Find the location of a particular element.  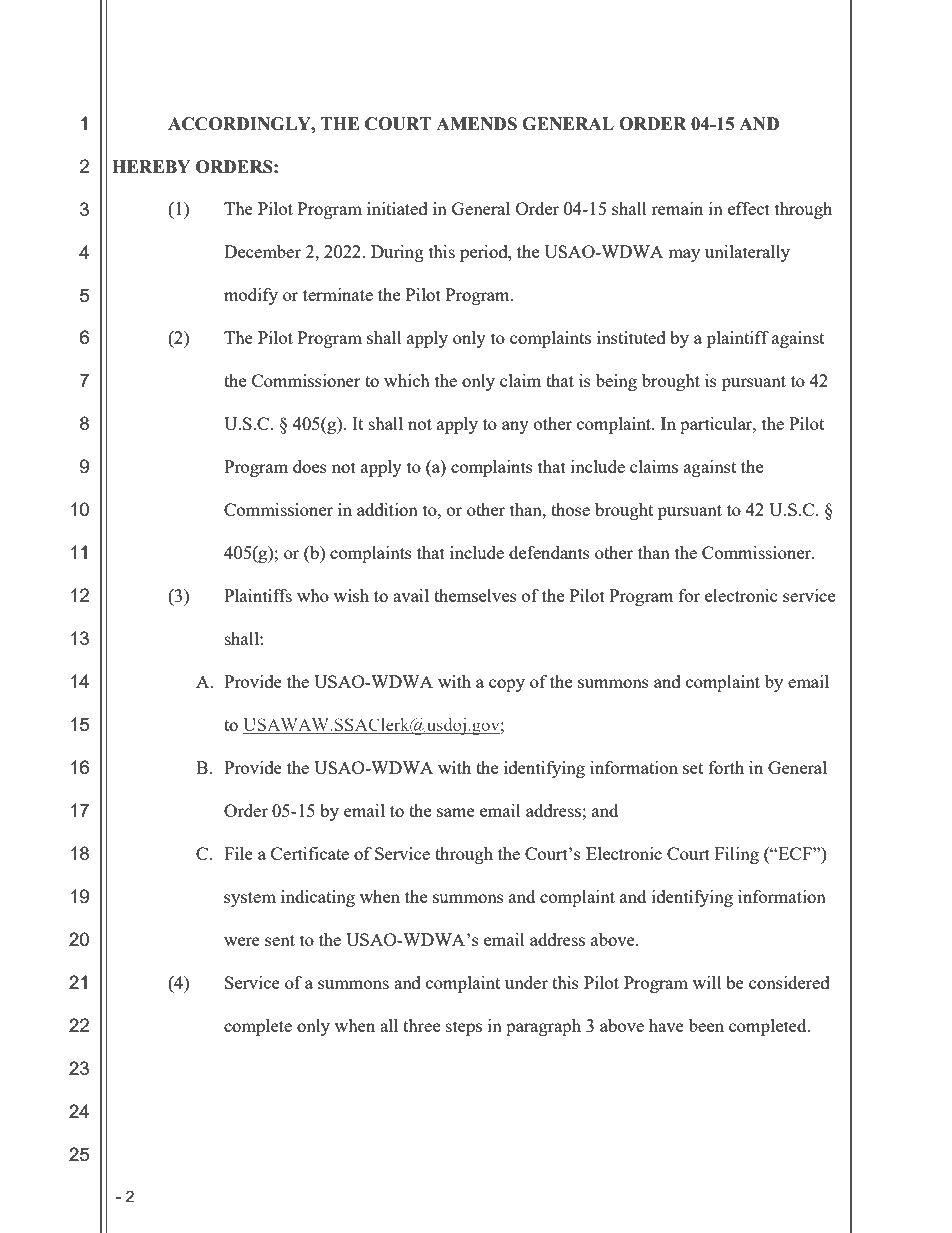

defendants is located at coordinates (549, 552).
